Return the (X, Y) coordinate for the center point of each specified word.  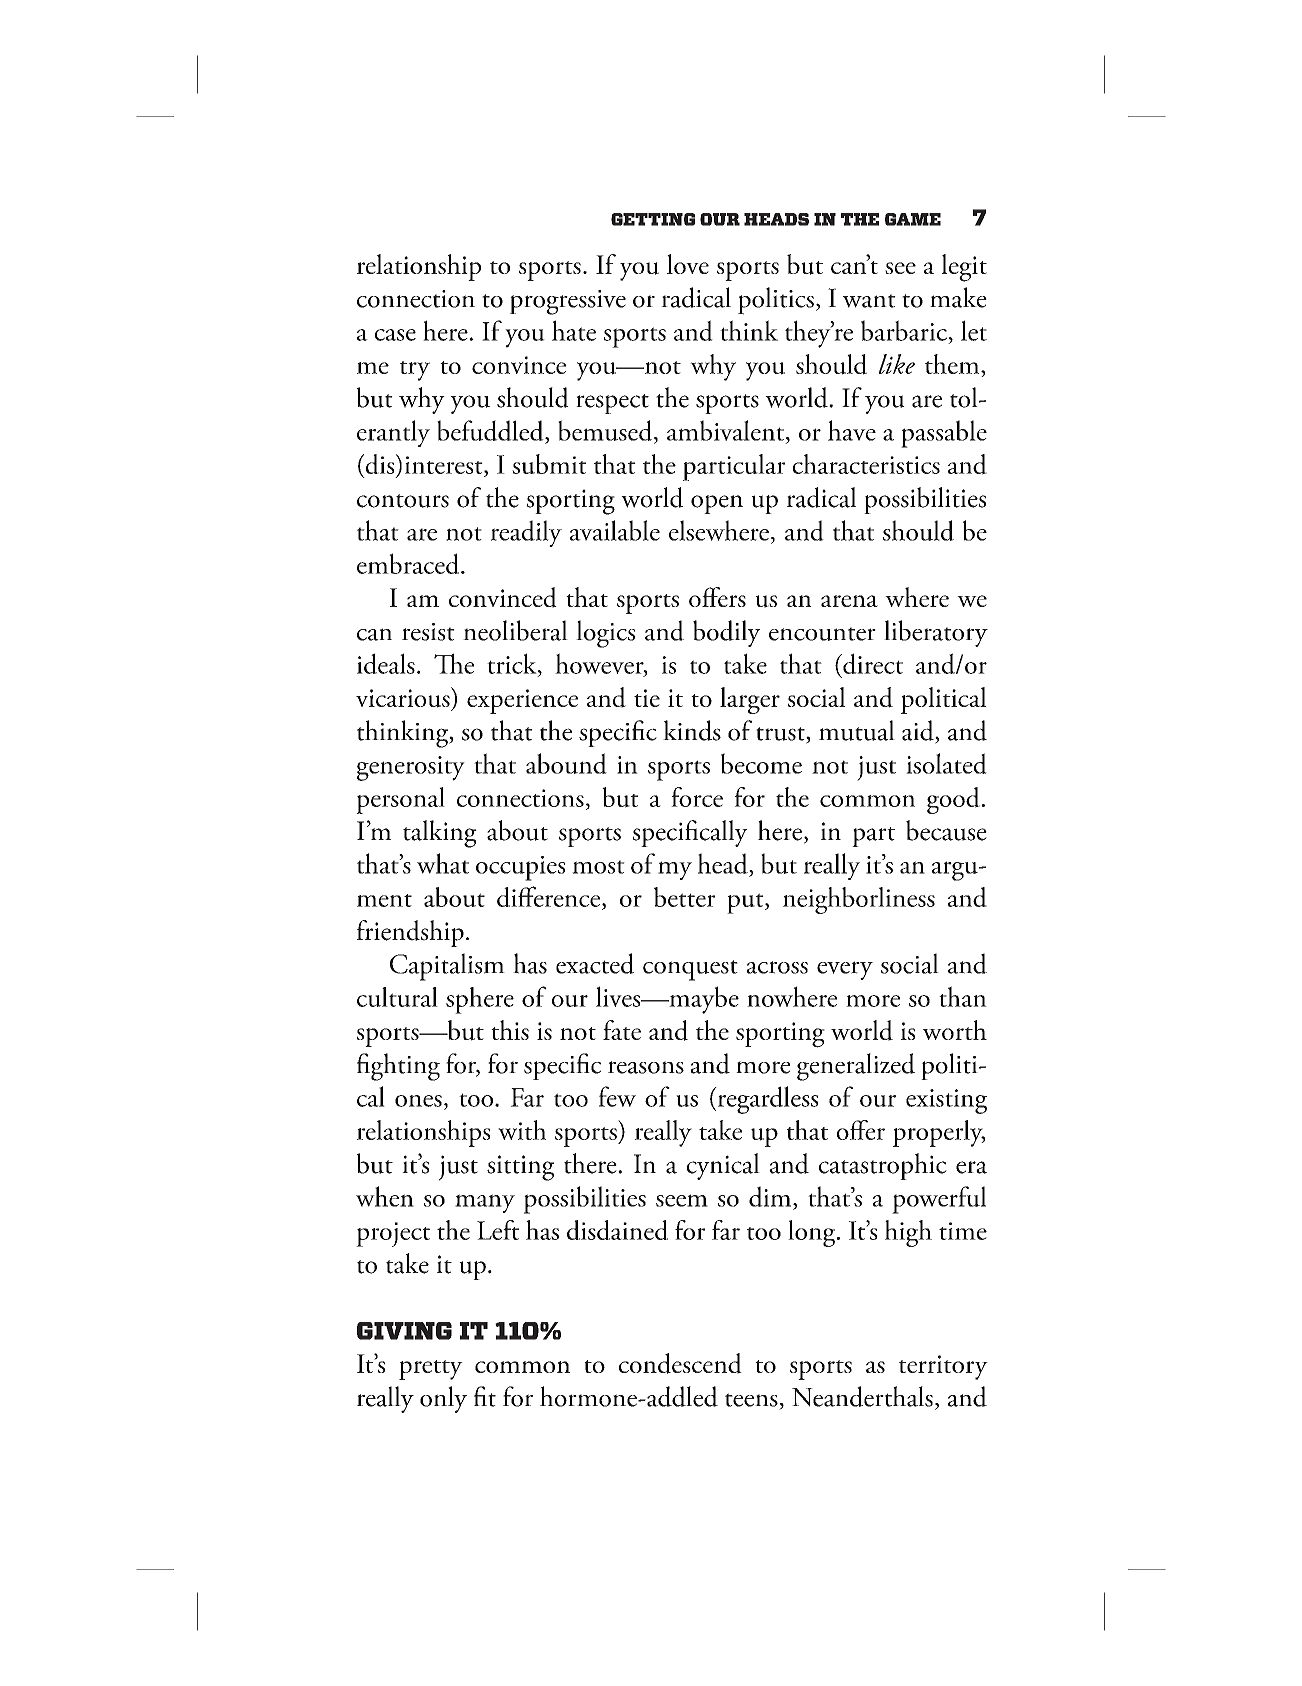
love (688, 264)
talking (440, 834)
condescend (680, 1363)
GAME (913, 219)
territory (943, 1367)
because (946, 830)
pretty (431, 1370)
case (395, 335)
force (697, 797)
